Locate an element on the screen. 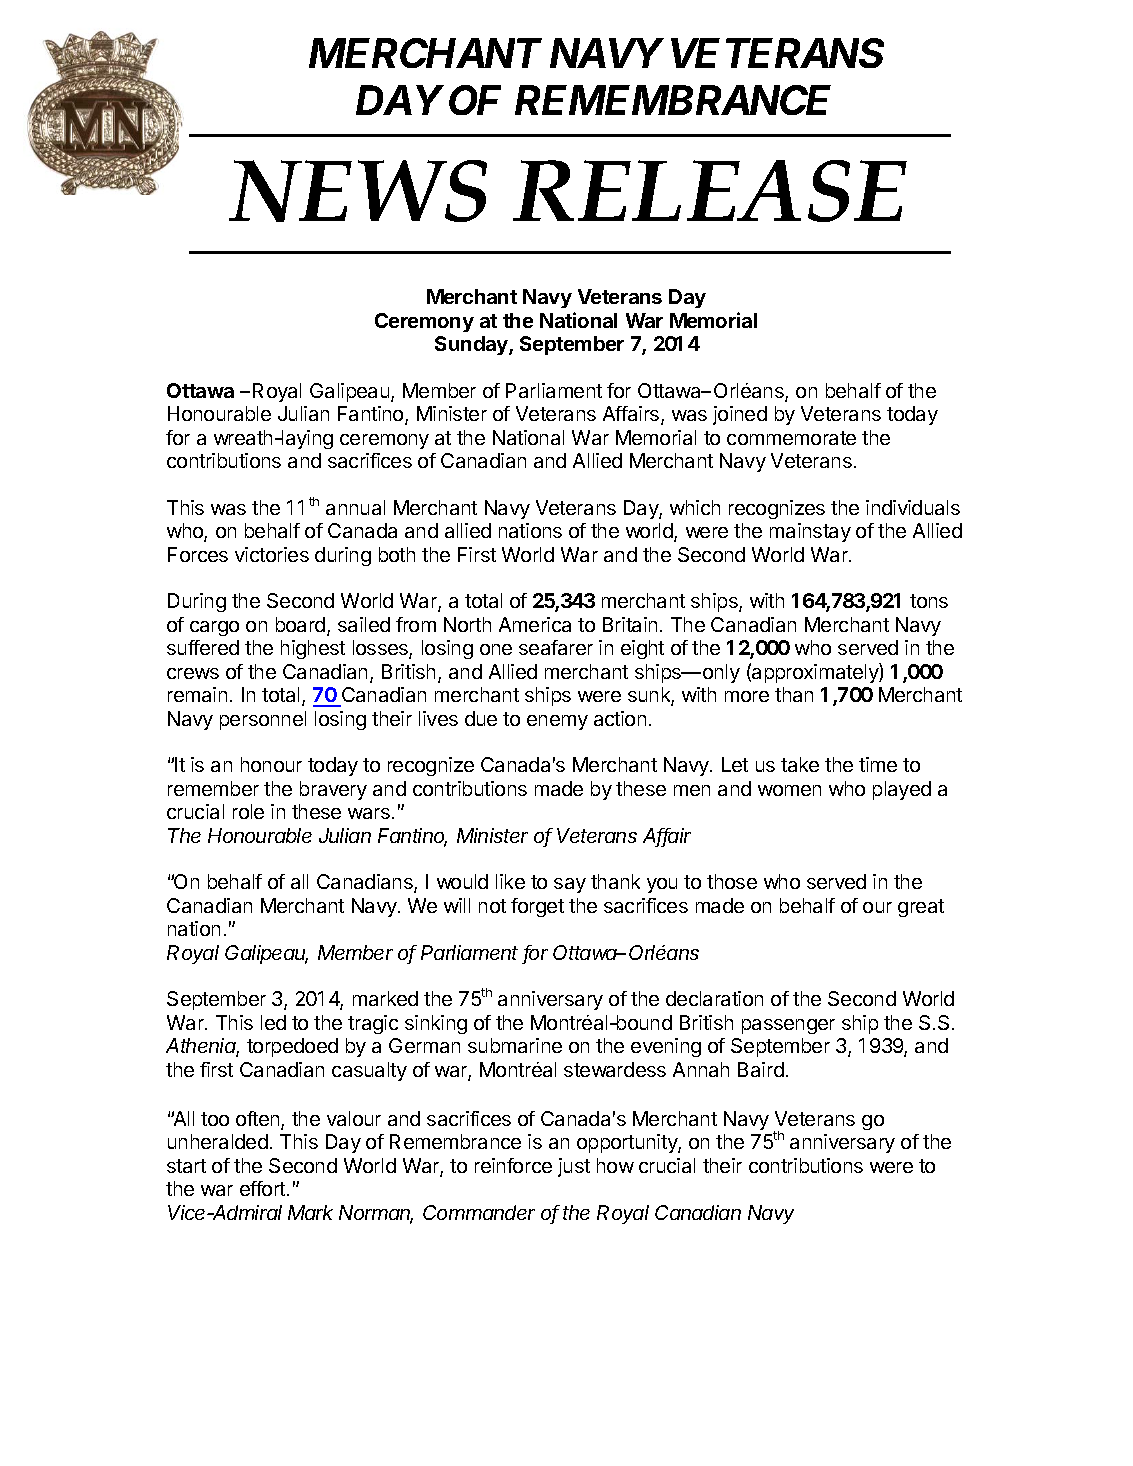 Image resolution: width=1133 pixels, height=1466 pixels. NEWS is located at coordinates (358, 191).
